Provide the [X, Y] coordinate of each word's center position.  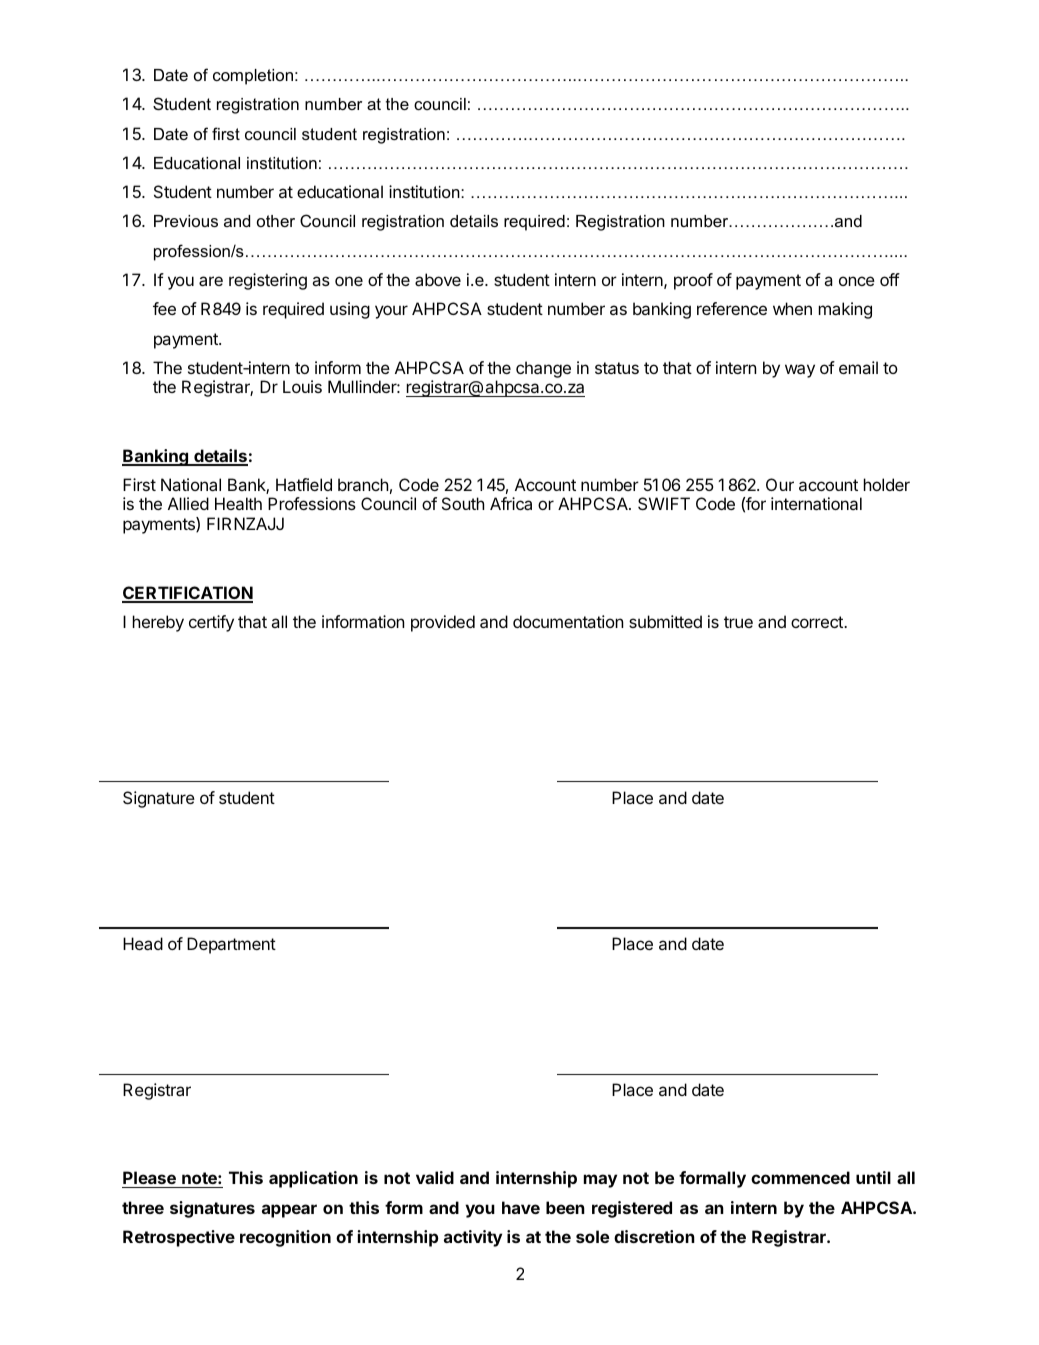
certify [211, 623]
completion [253, 77]
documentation [568, 621]
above [438, 279]
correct [818, 622]
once [857, 281]
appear [289, 1211]
